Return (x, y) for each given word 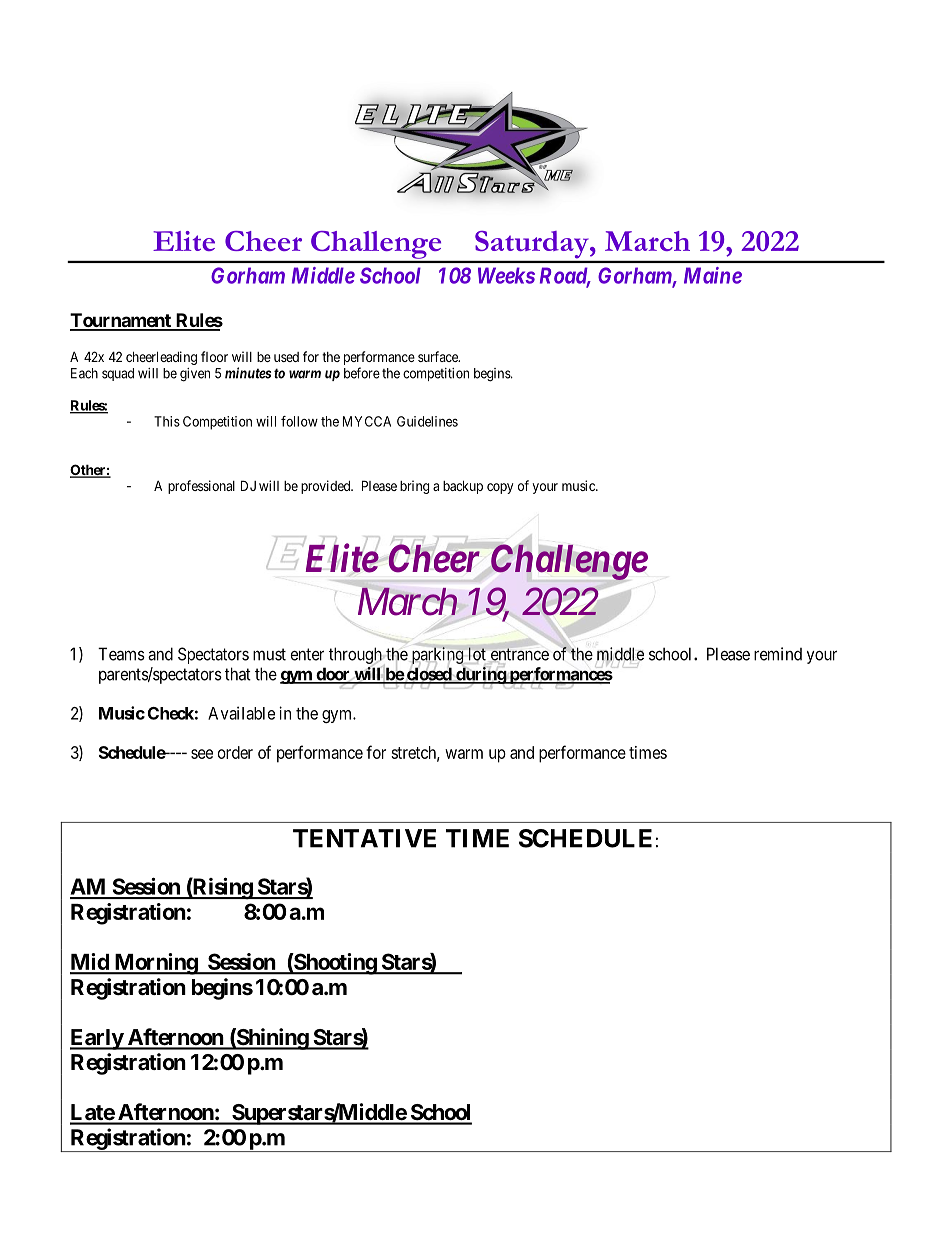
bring (414, 487)
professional (201, 487)
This (167, 421)
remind (778, 654)
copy (500, 488)
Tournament (121, 321)
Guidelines (427, 421)
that (238, 674)
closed (429, 675)
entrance (520, 654)
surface (439, 356)
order (235, 752)
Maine (713, 275)
